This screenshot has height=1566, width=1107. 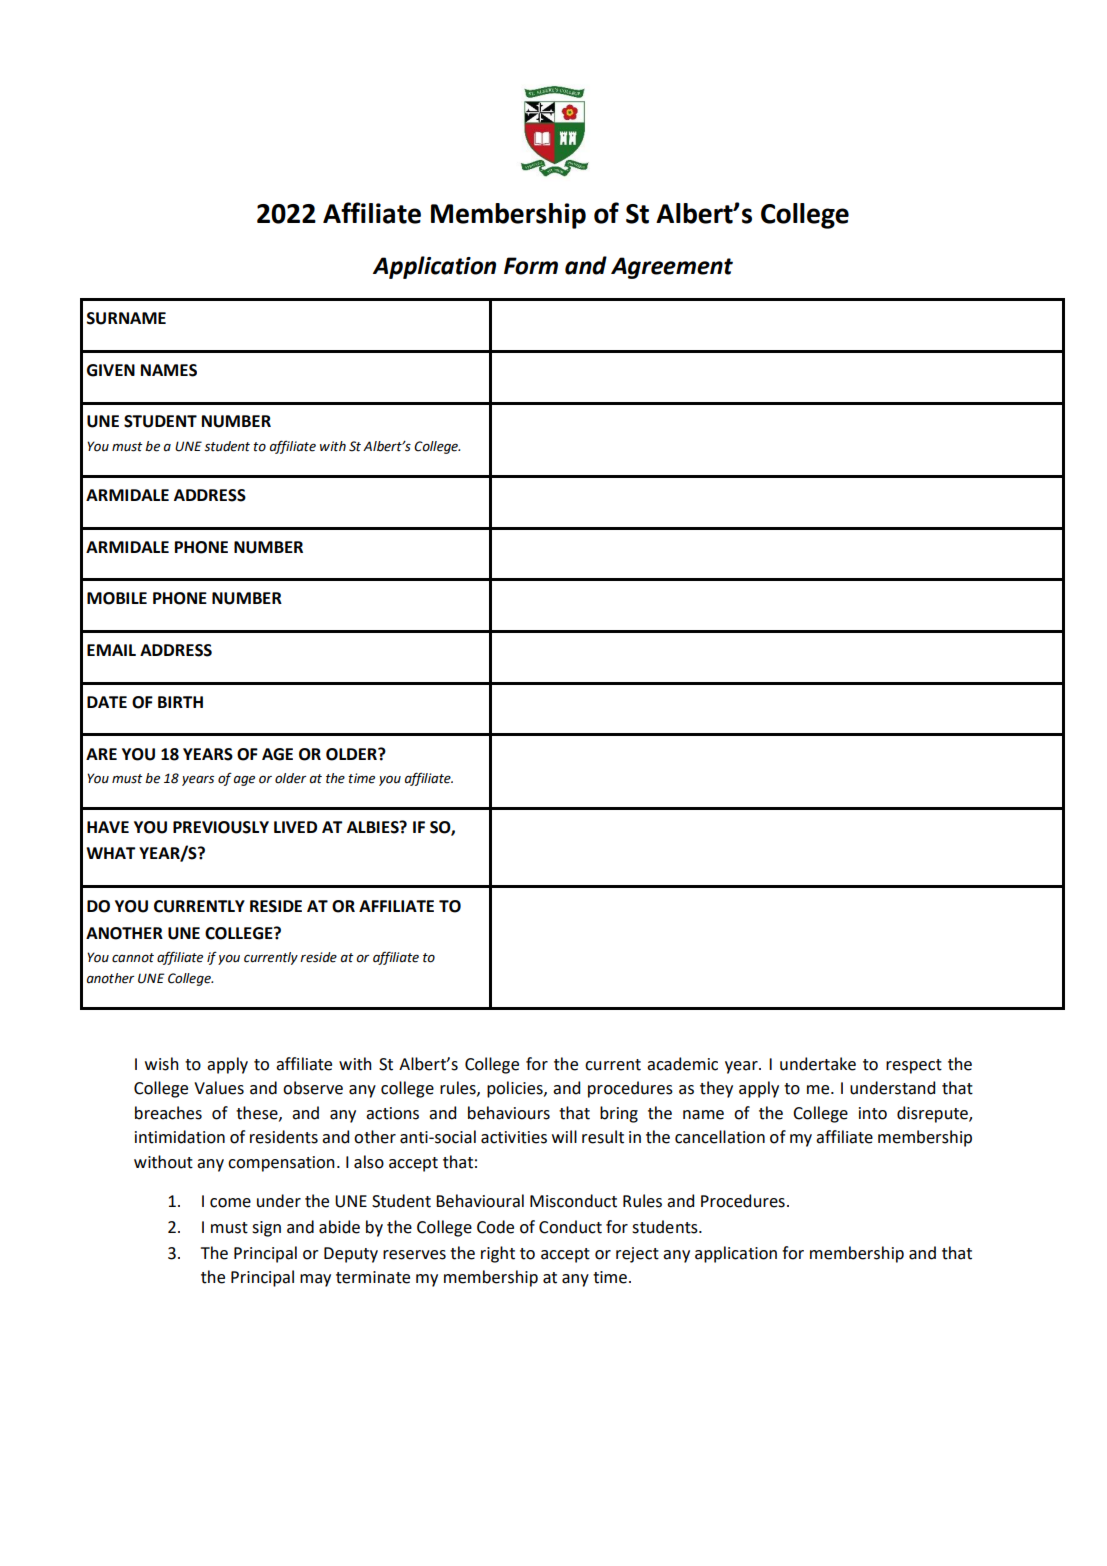 I want to click on LIVED, so click(x=295, y=827).
